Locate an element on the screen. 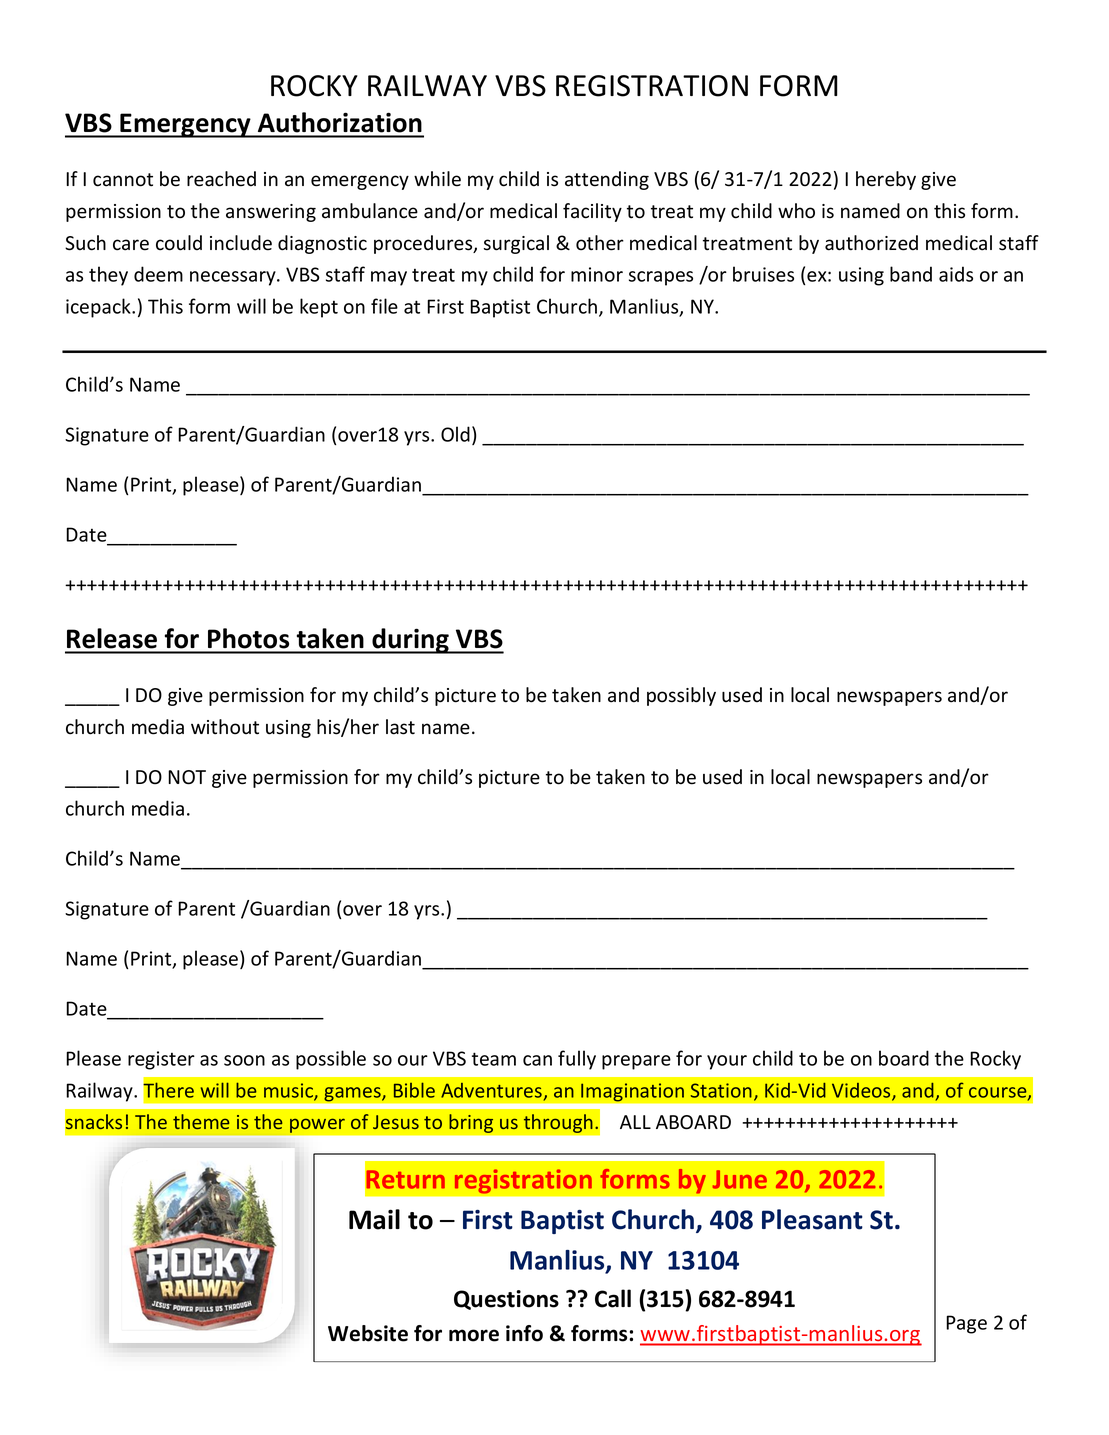 This screenshot has height=1435, width=1109. facility is located at coordinates (592, 212).
